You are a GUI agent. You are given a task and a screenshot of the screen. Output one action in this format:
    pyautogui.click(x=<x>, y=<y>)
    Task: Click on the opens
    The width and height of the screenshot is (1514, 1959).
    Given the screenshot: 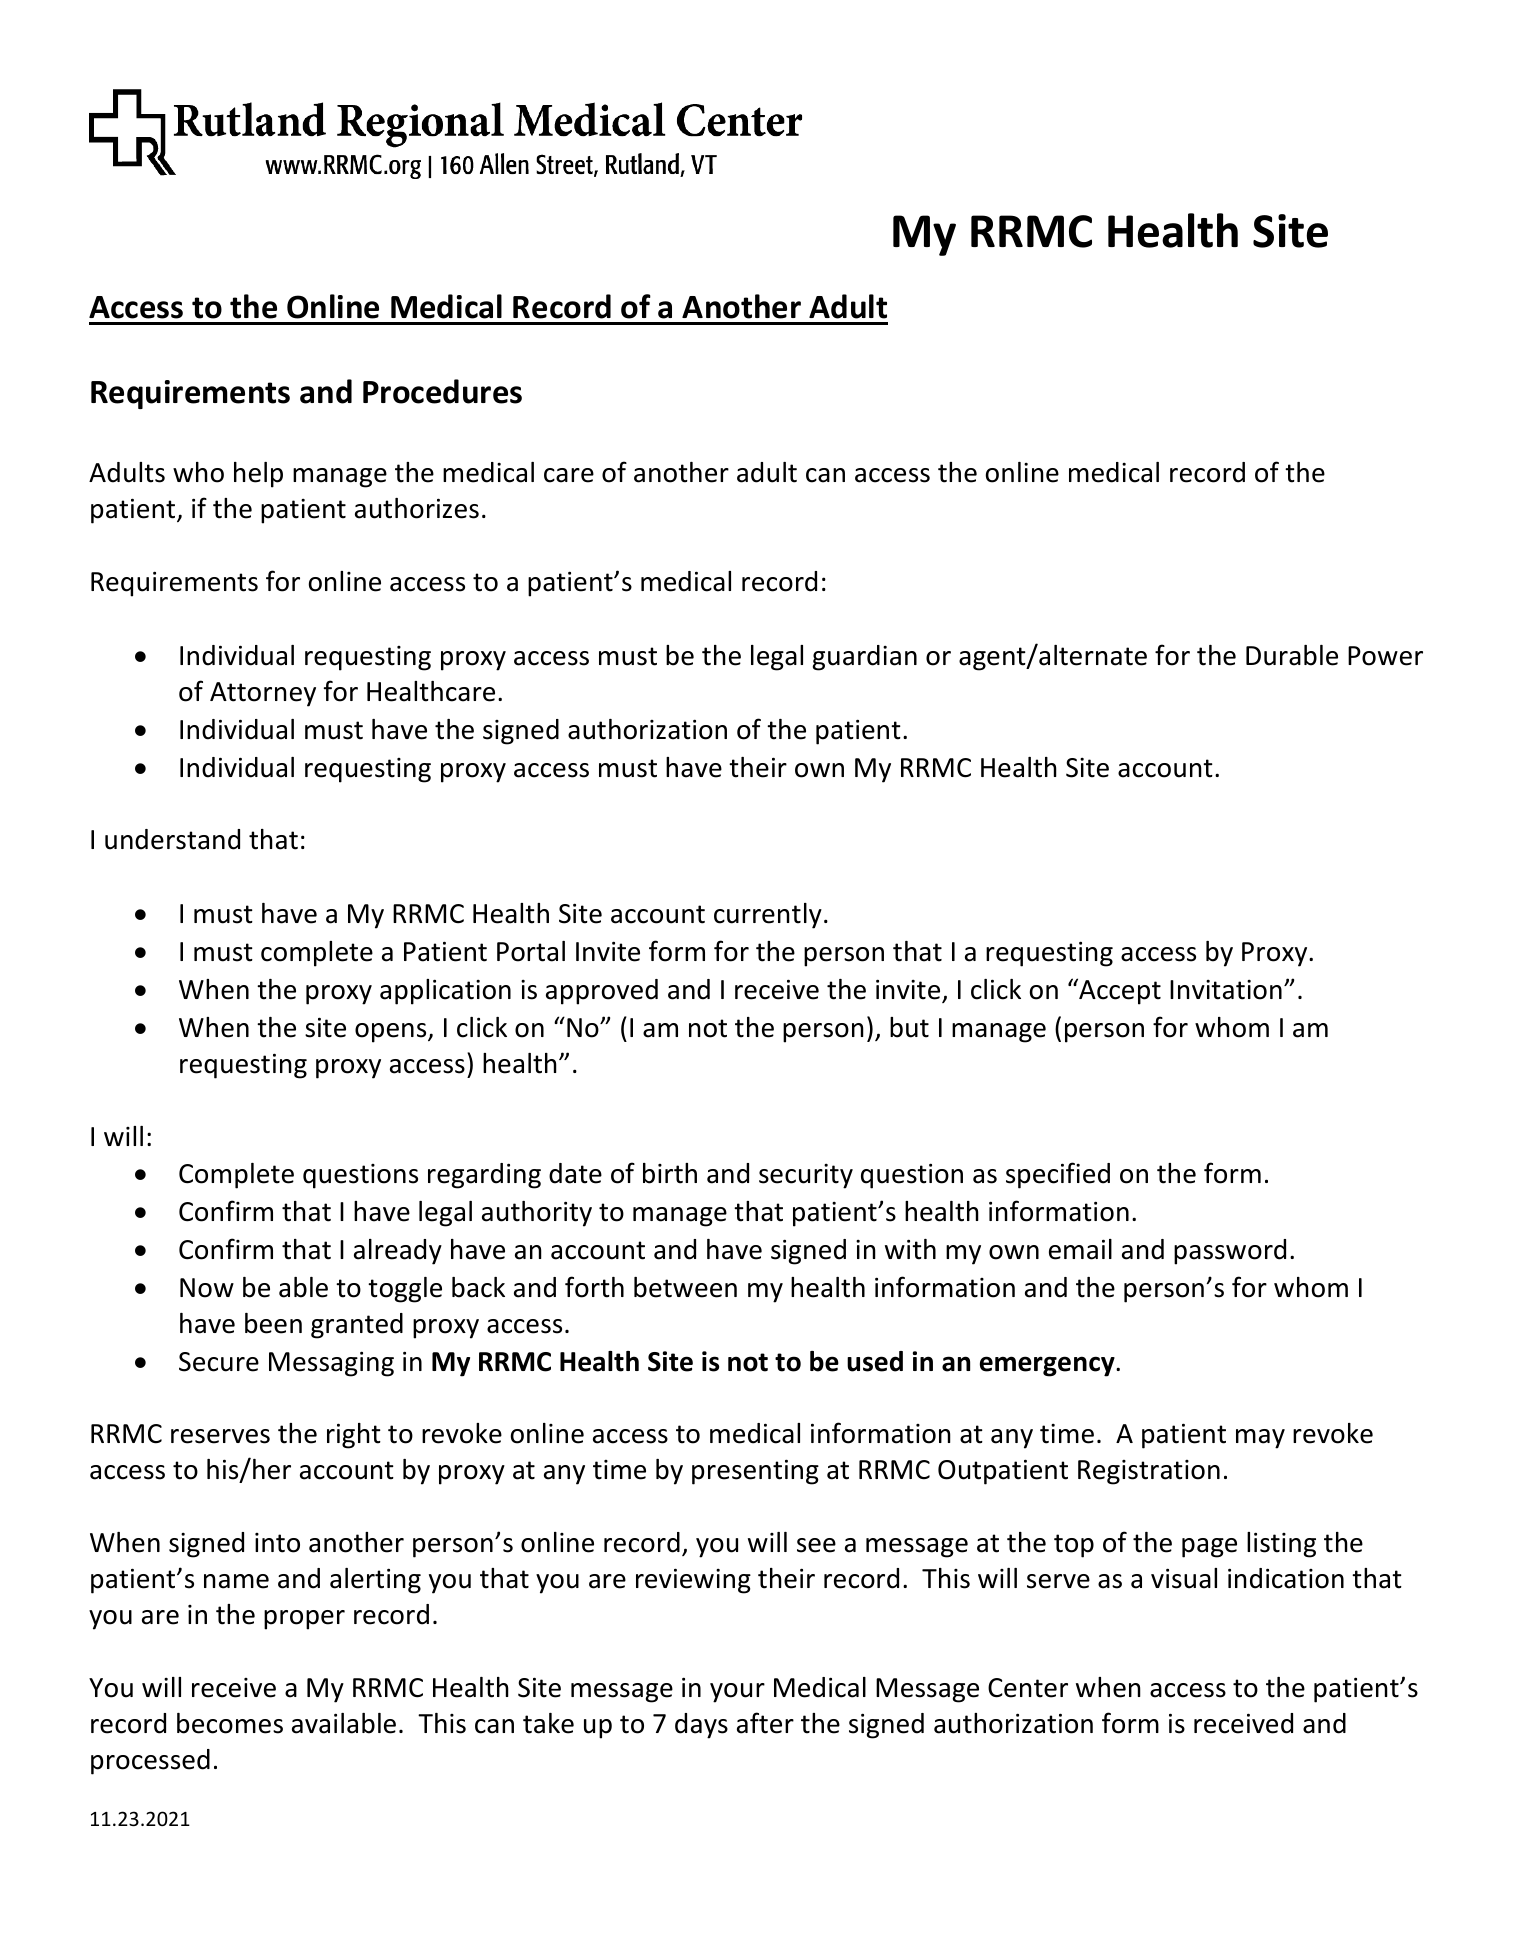 What is the action you would take?
    pyautogui.click(x=392, y=1033)
